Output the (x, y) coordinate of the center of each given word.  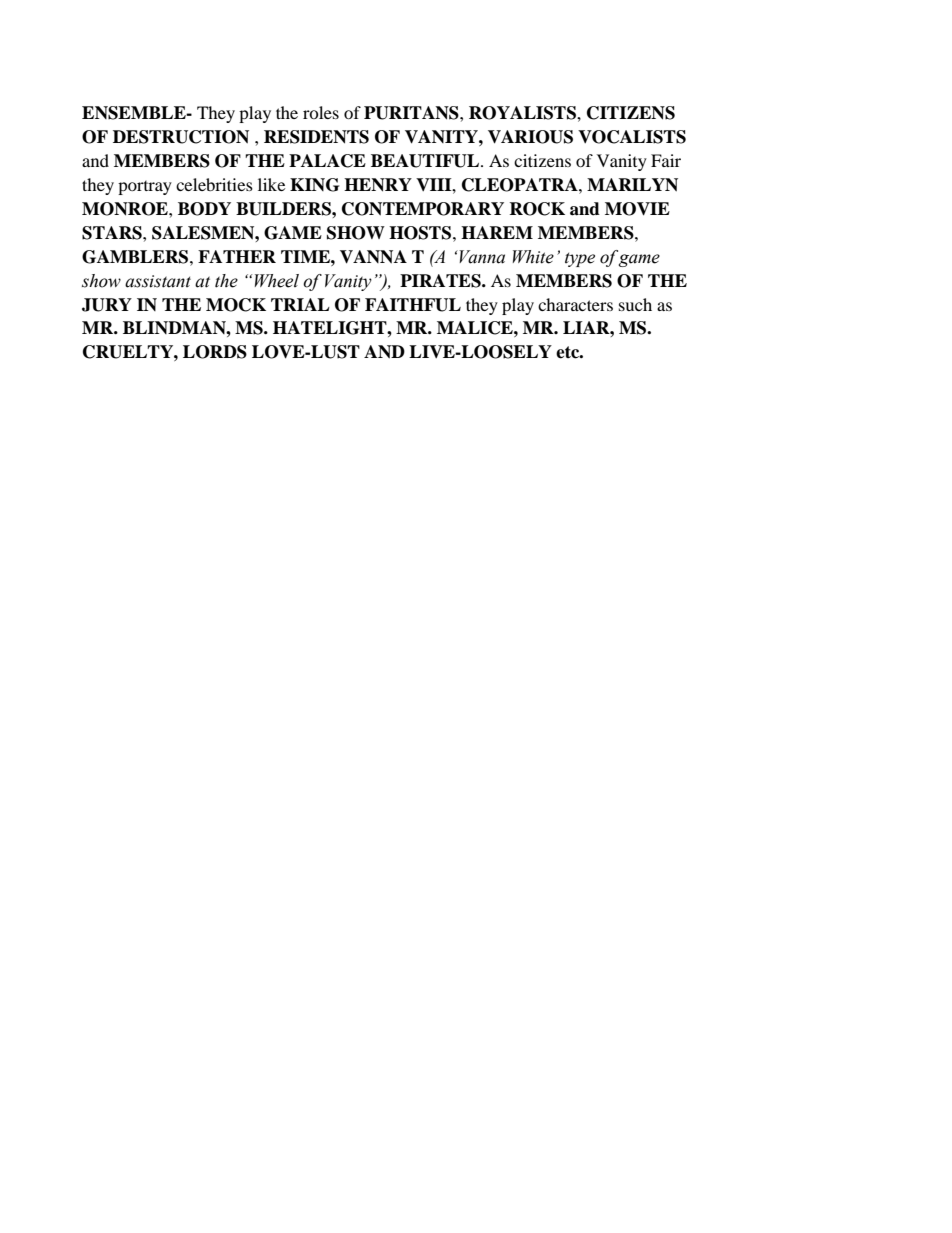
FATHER (237, 256)
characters (575, 304)
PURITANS (412, 113)
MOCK (236, 305)
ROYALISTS (523, 113)
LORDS (215, 352)
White (533, 257)
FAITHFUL (413, 305)
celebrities (214, 184)
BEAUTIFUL (425, 161)
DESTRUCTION (181, 137)
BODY (204, 209)
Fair (666, 160)
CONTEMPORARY (423, 209)
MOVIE (637, 209)
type (580, 259)
